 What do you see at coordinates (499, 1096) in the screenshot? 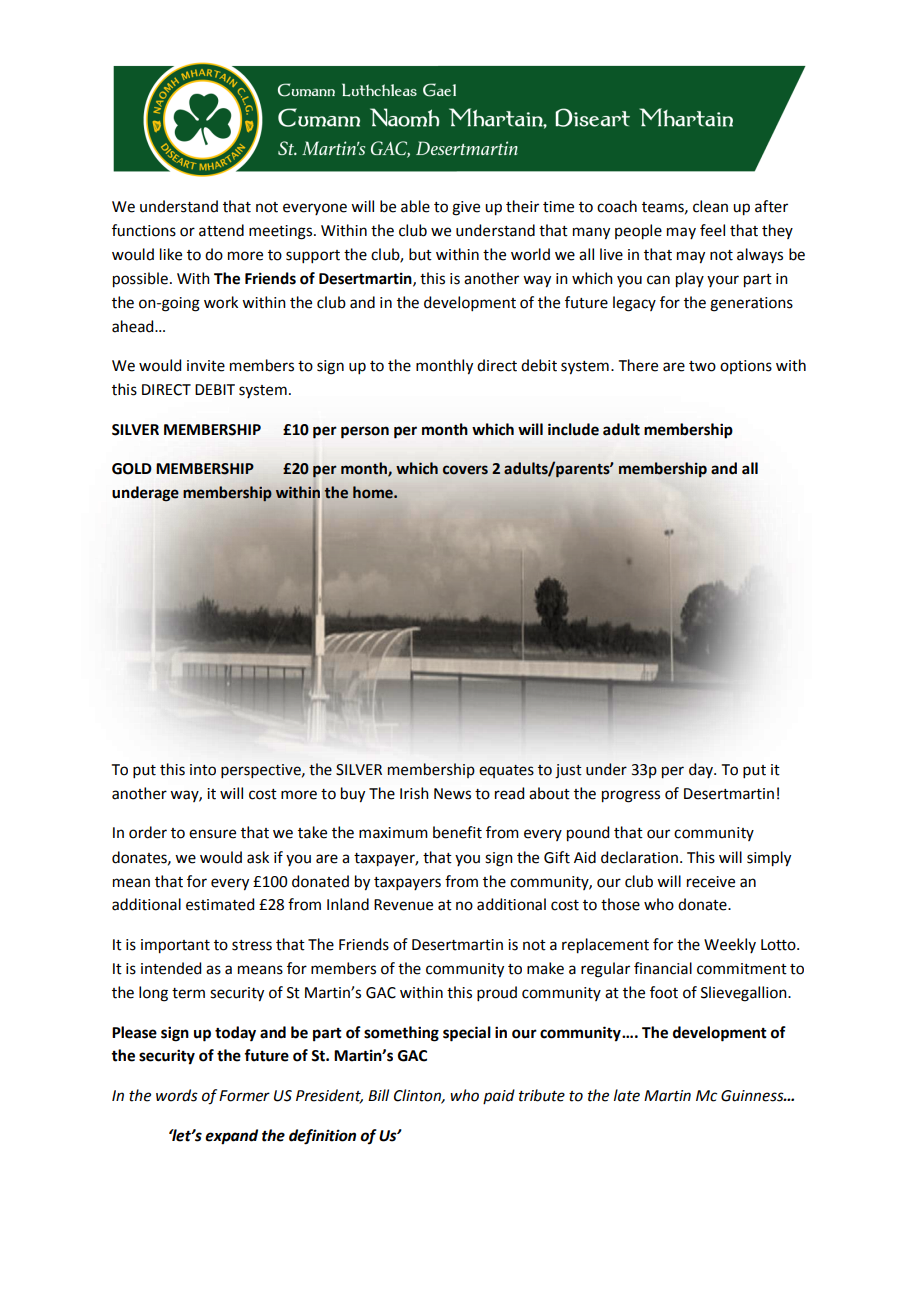
I see `paid` at bounding box center [499, 1096].
